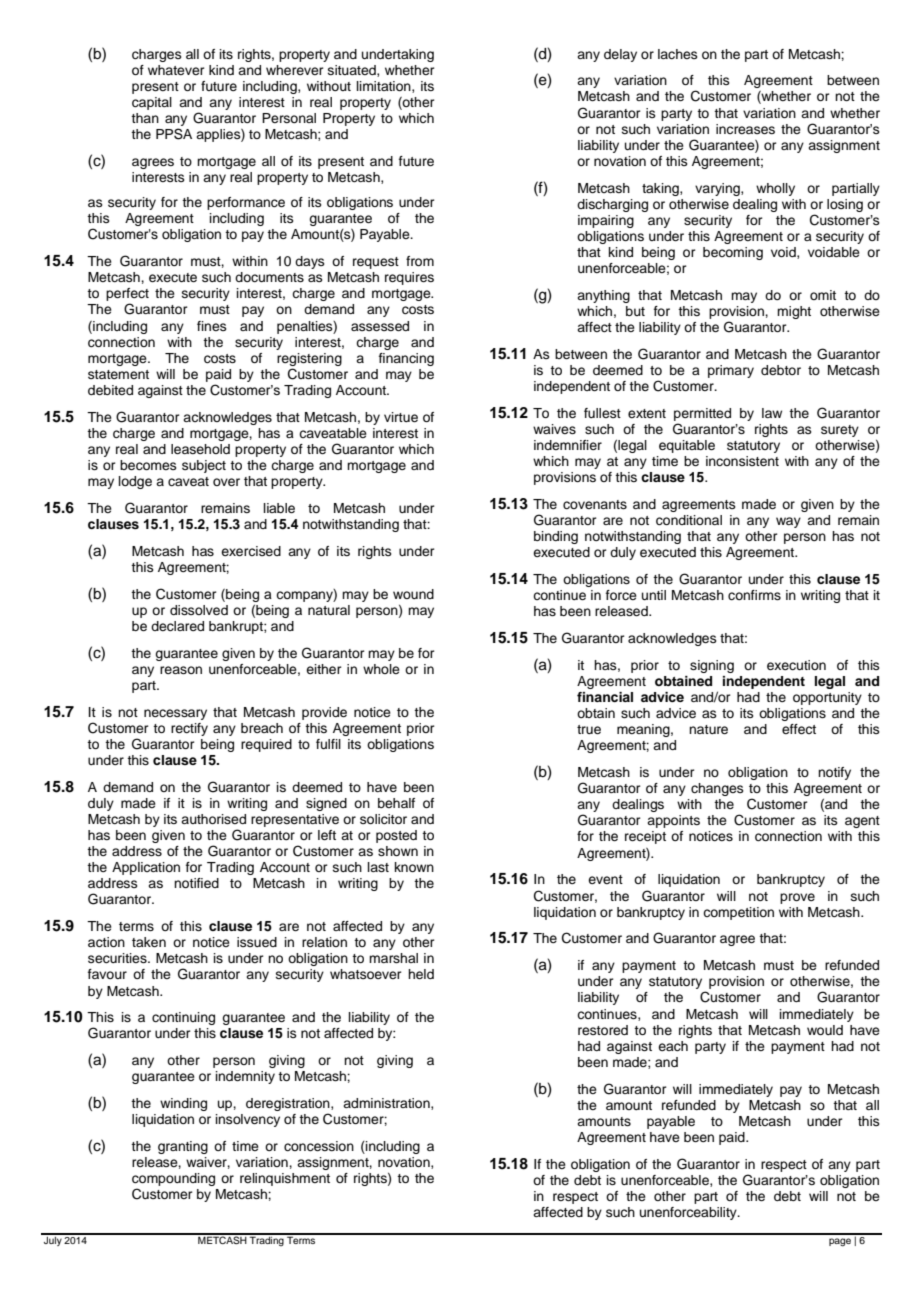  I want to click on execution, so click(796, 665).
